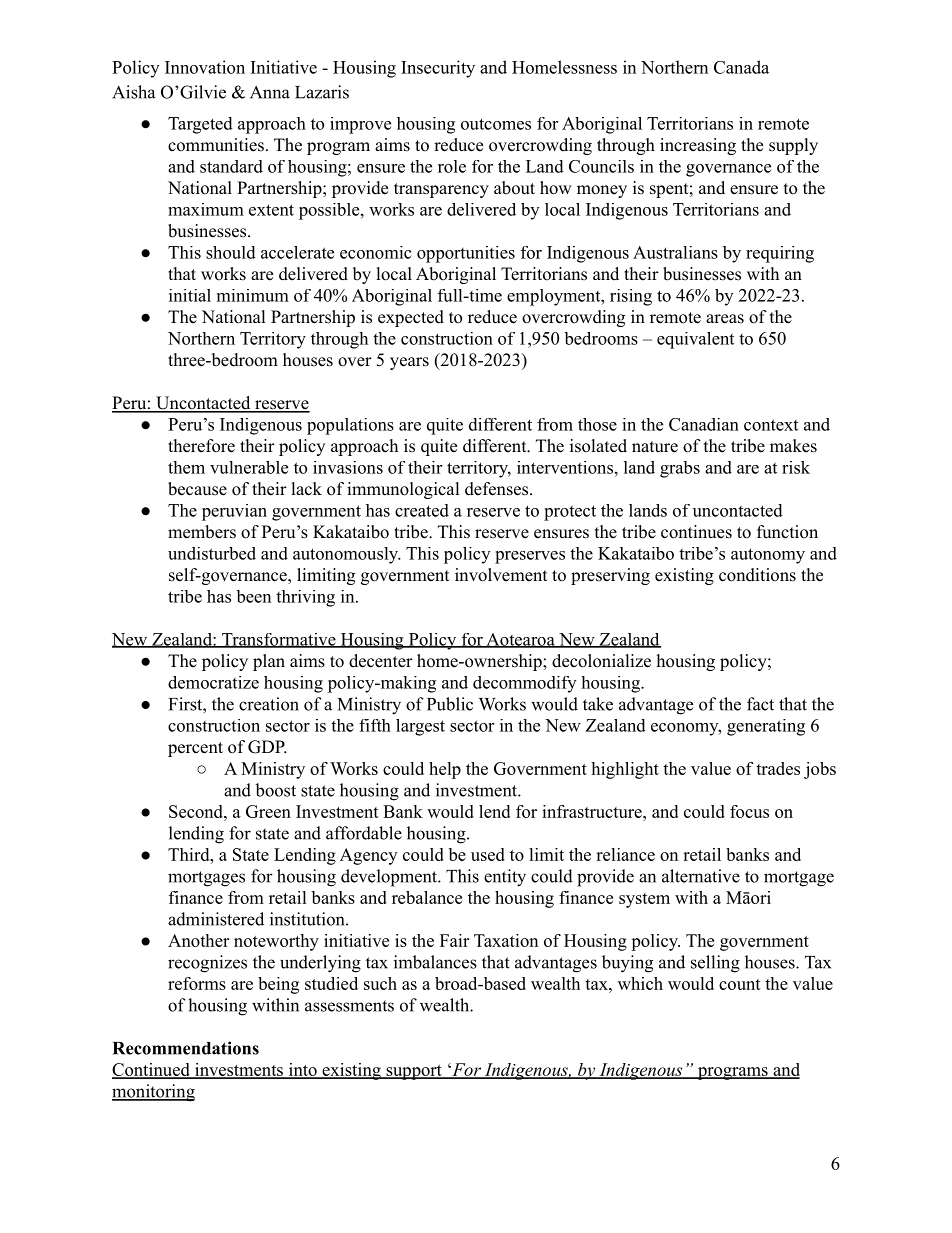 The width and height of the screenshot is (952, 1233). Describe the element at coordinates (496, 124) in the screenshot. I see `outcomes` at that location.
